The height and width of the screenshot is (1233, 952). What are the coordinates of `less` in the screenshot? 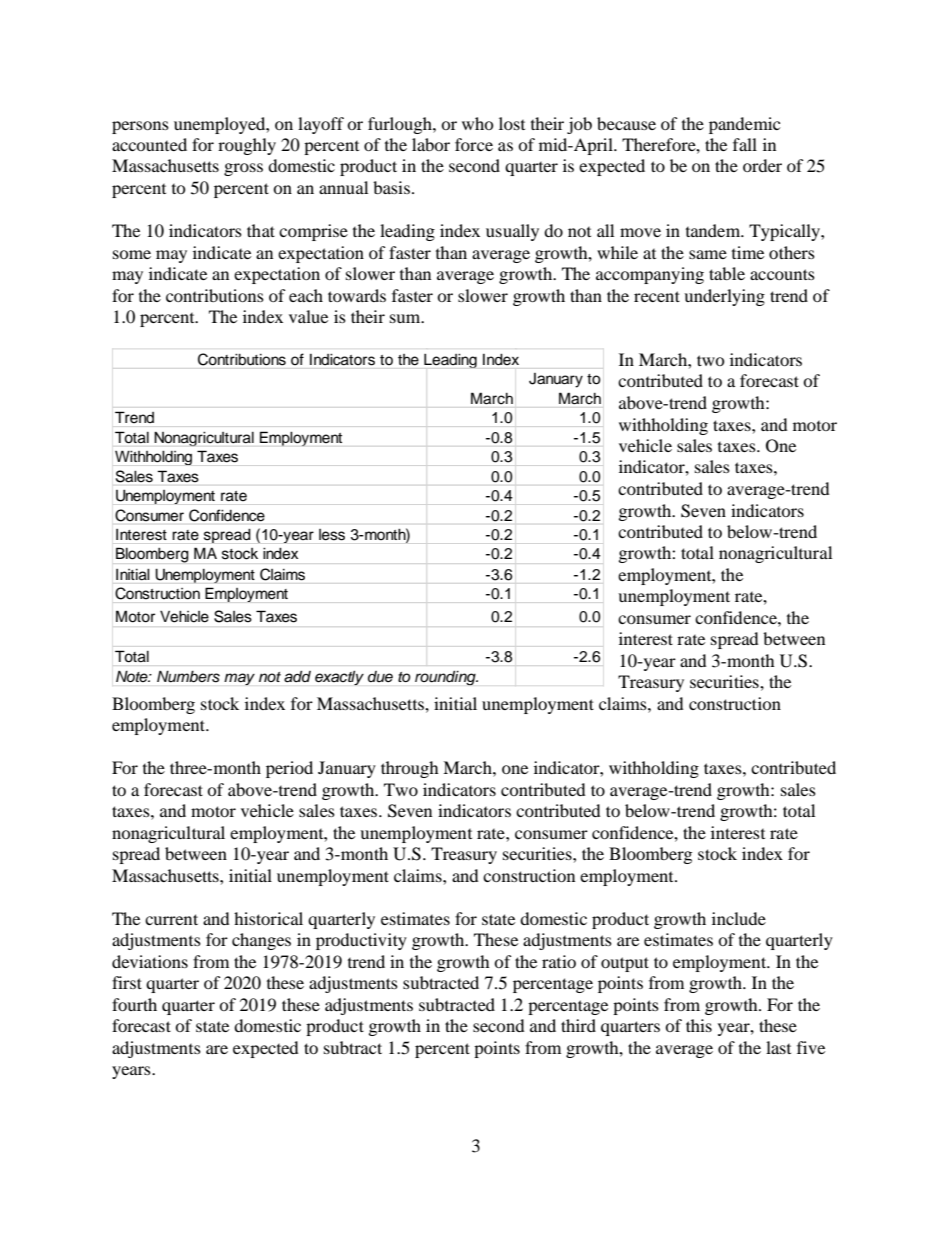 It's located at (332, 534).
